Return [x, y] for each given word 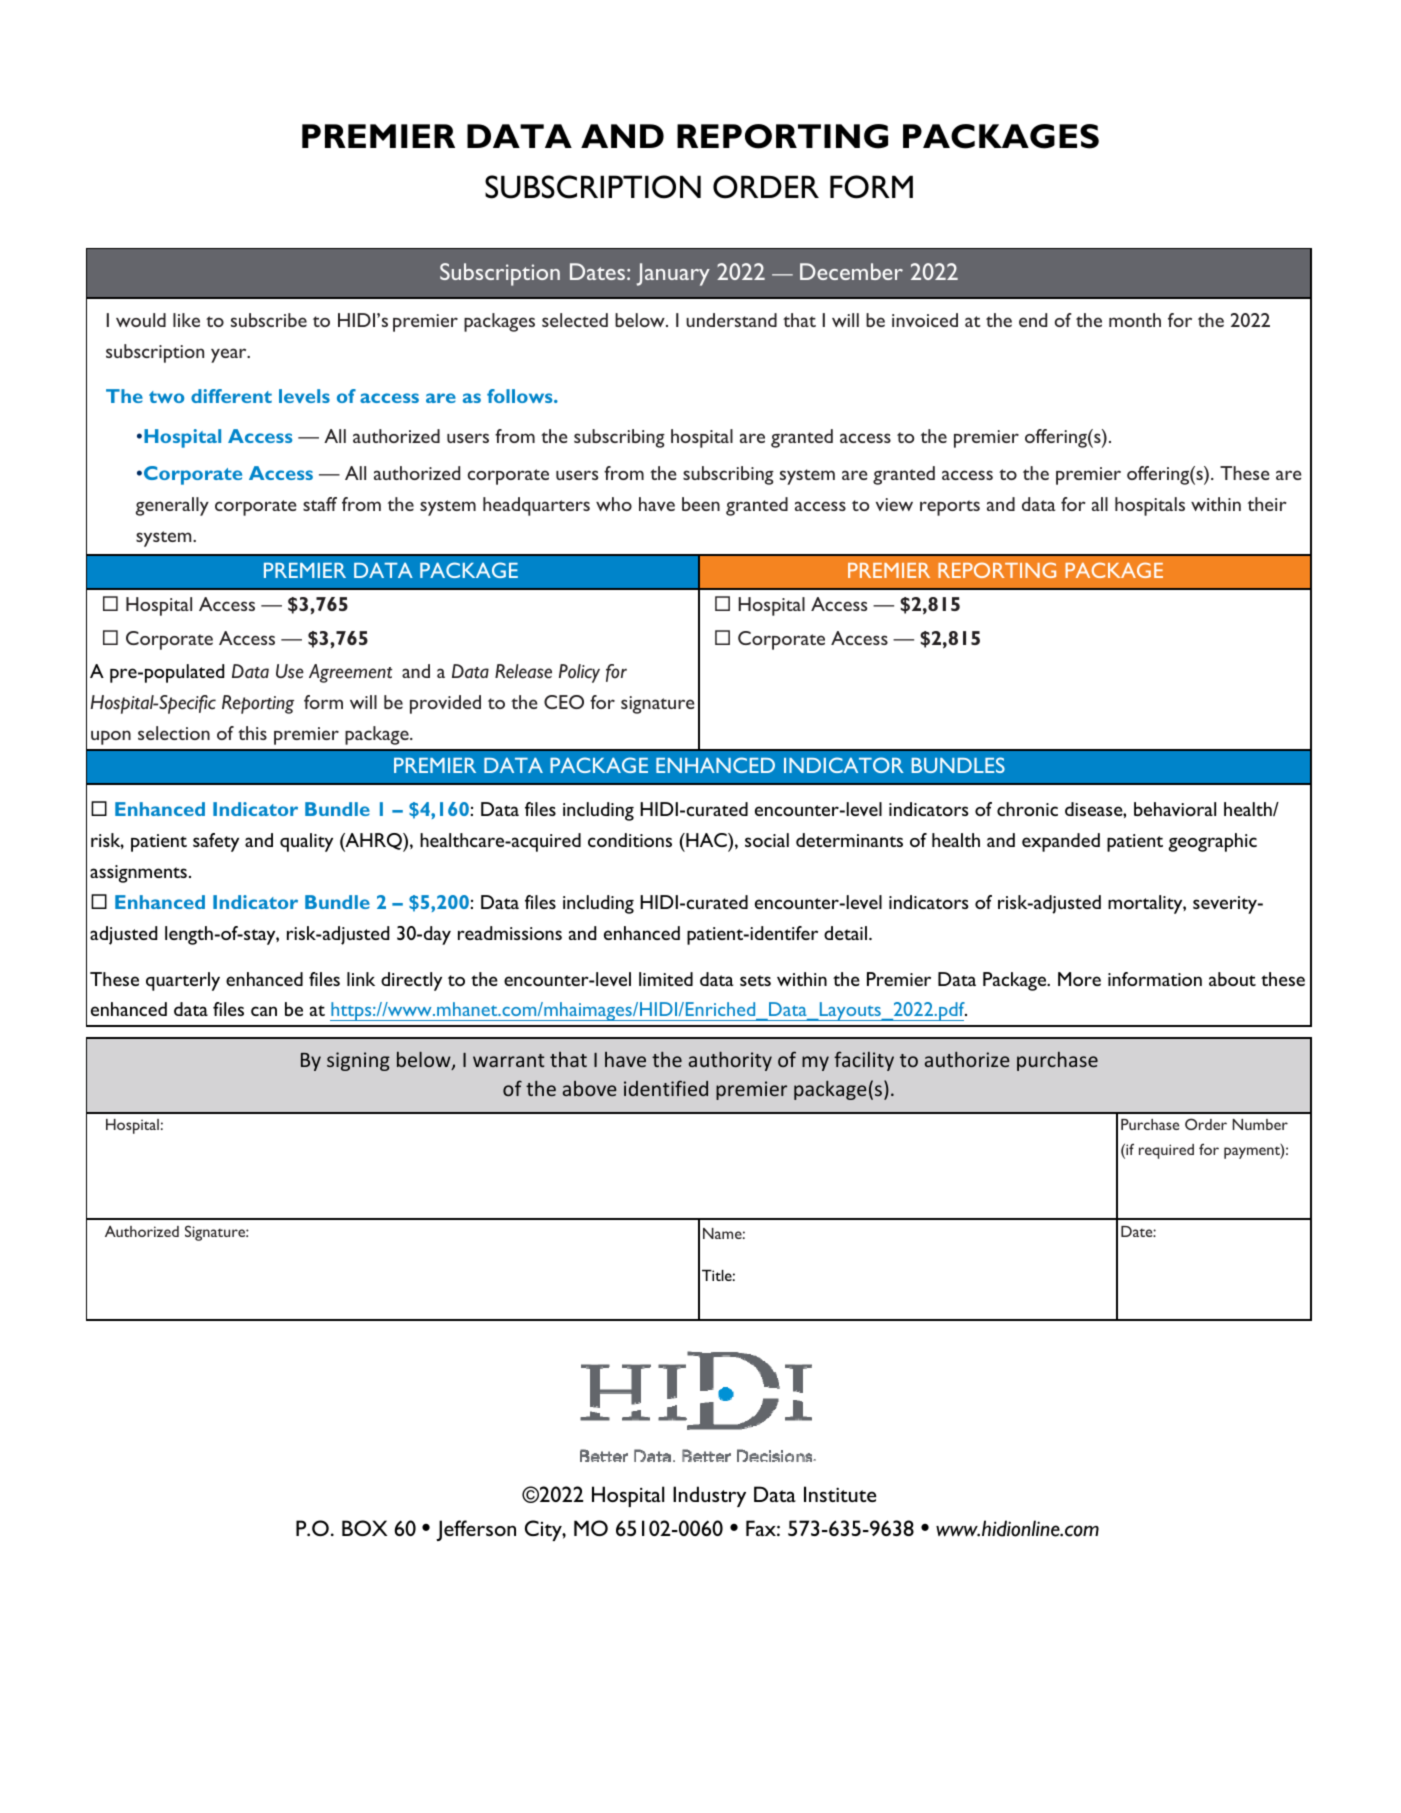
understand [731, 320]
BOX [364, 1528]
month [1135, 320]
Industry [709, 1496]
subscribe [269, 320]
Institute [840, 1494]
